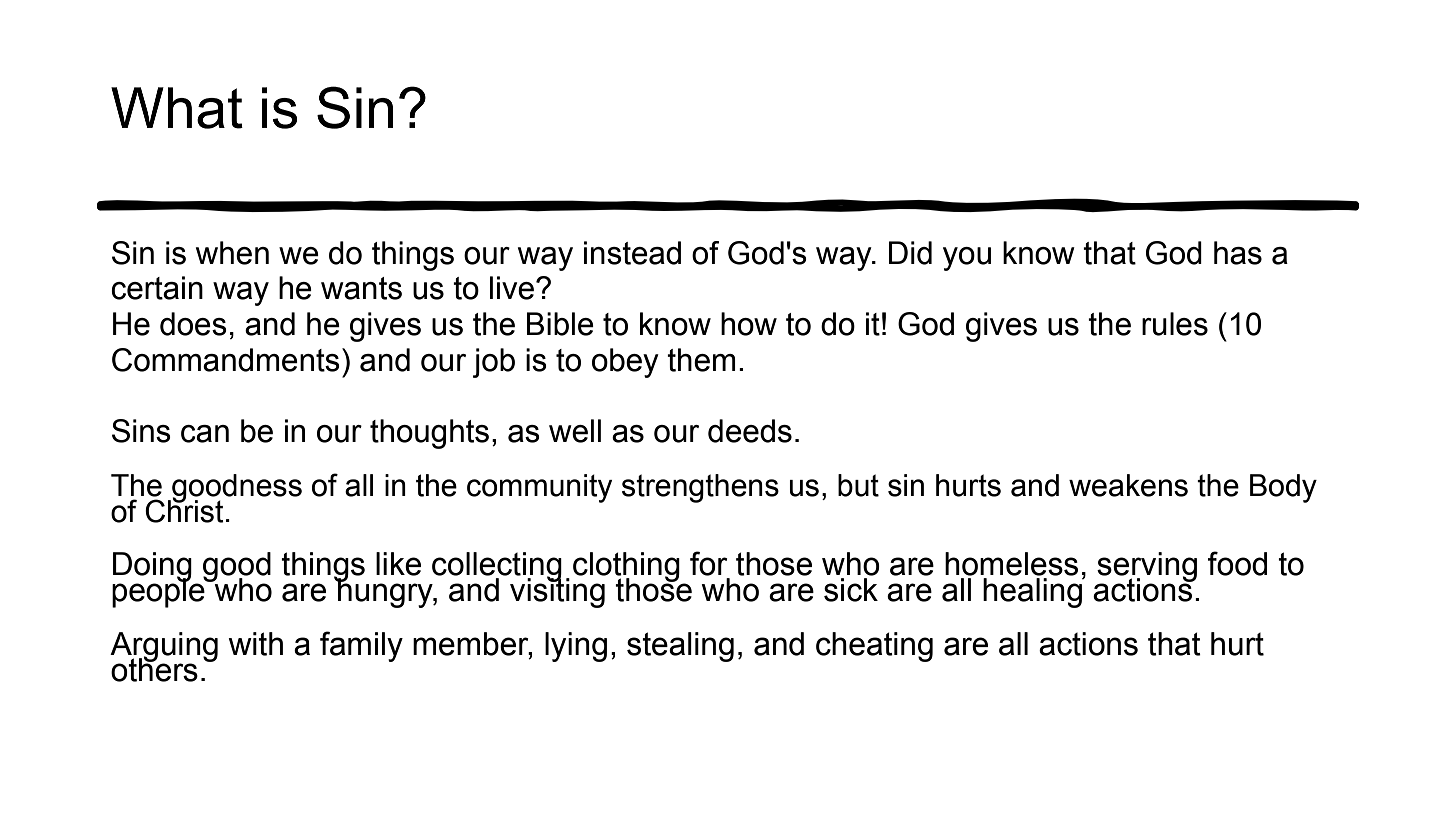 This screenshot has height=819, width=1456. What do you see at coordinates (1175, 324) in the screenshot?
I see `rules` at bounding box center [1175, 324].
